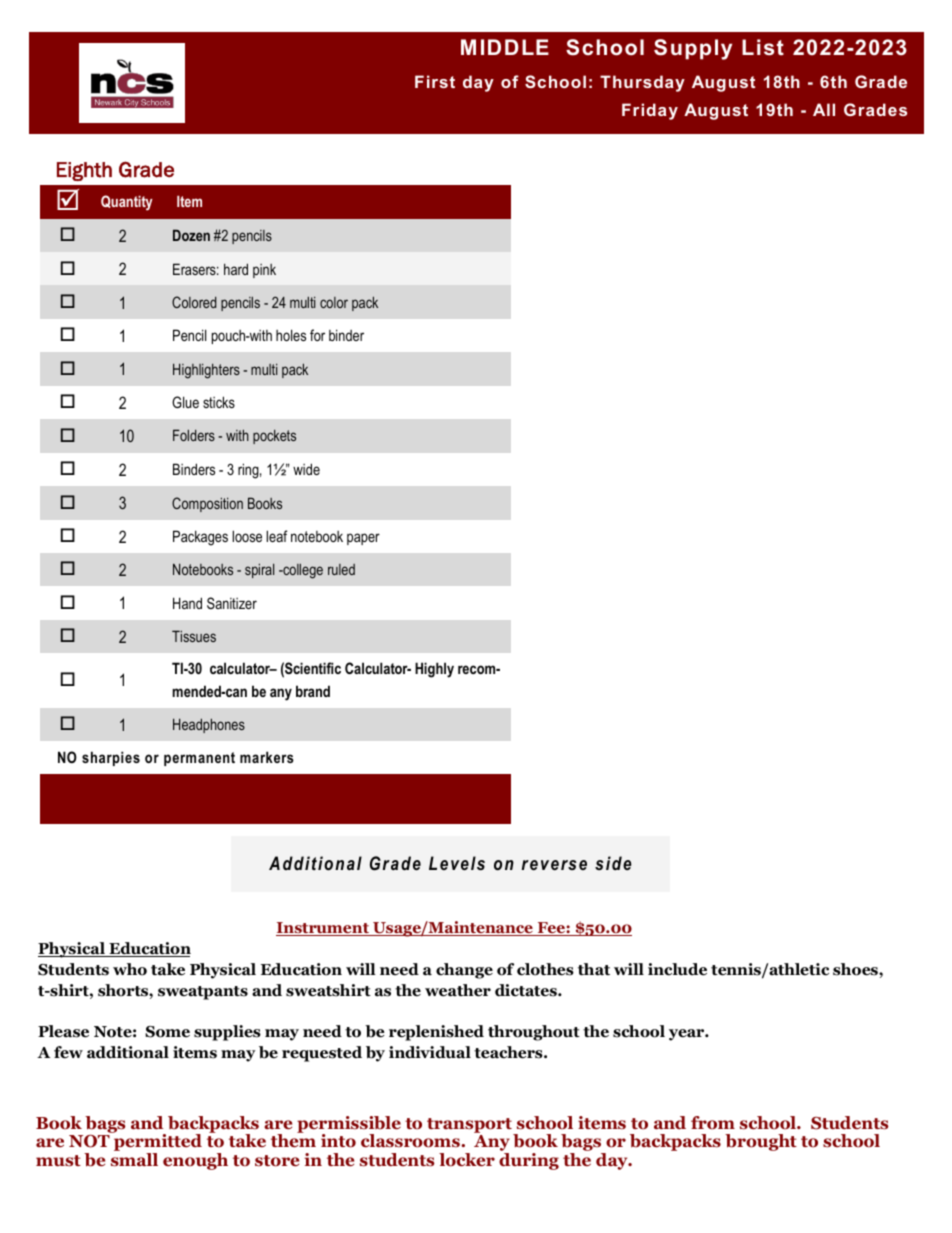 Image resolution: width=952 pixels, height=1233 pixels. Describe the element at coordinates (317, 335) in the screenshot. I see `for` at that location.
